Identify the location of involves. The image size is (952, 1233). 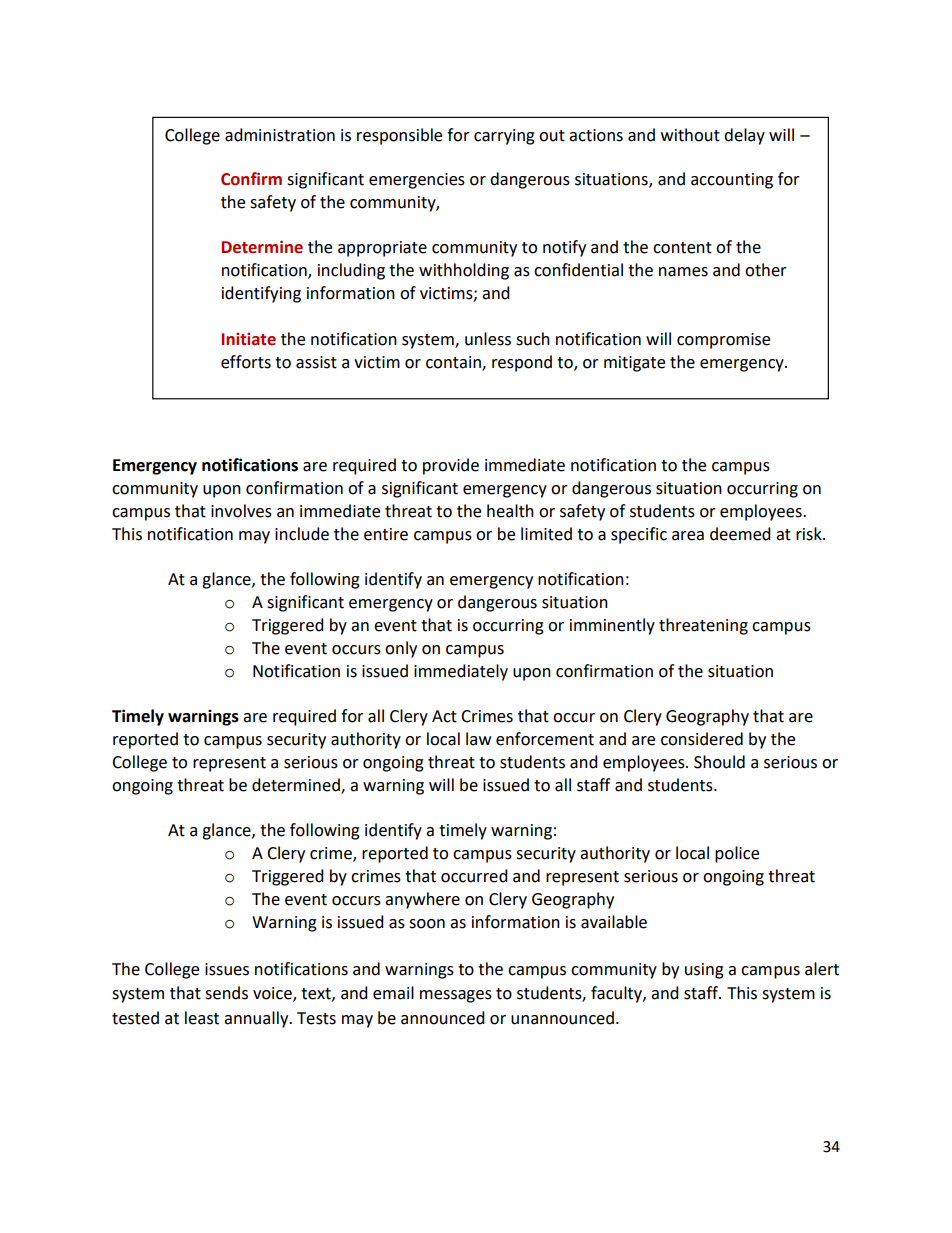
(241, 511).
